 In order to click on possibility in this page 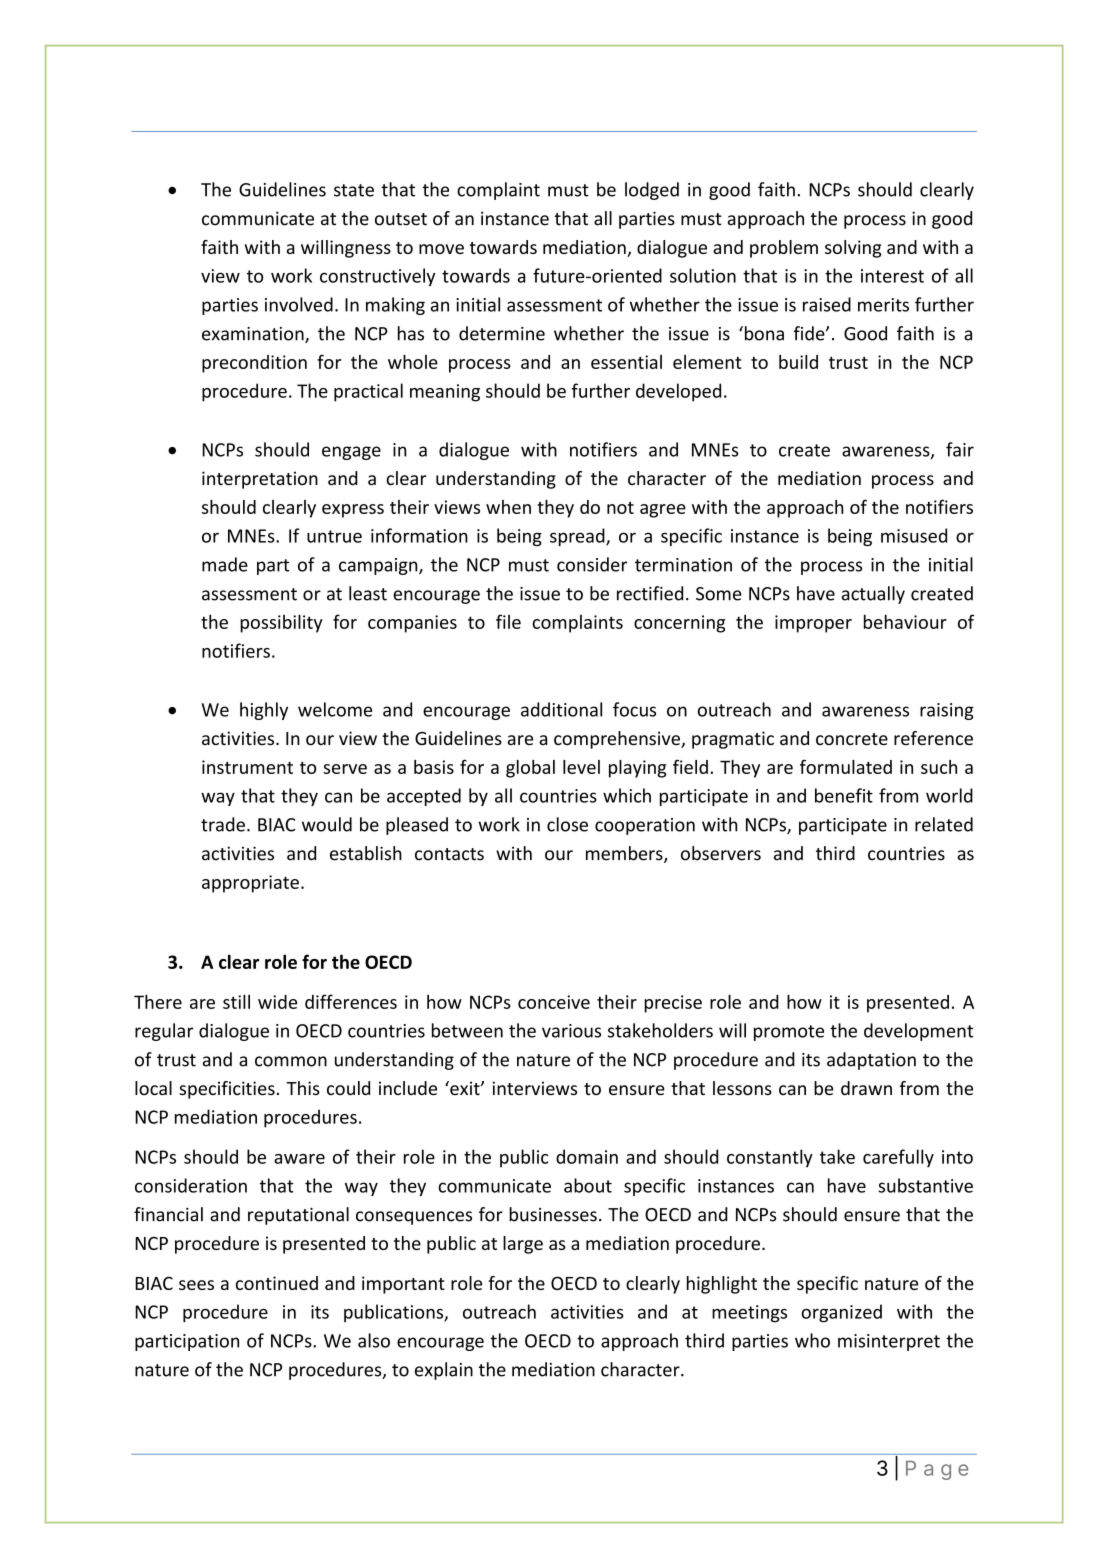, I will do `click(281, 623)`.
